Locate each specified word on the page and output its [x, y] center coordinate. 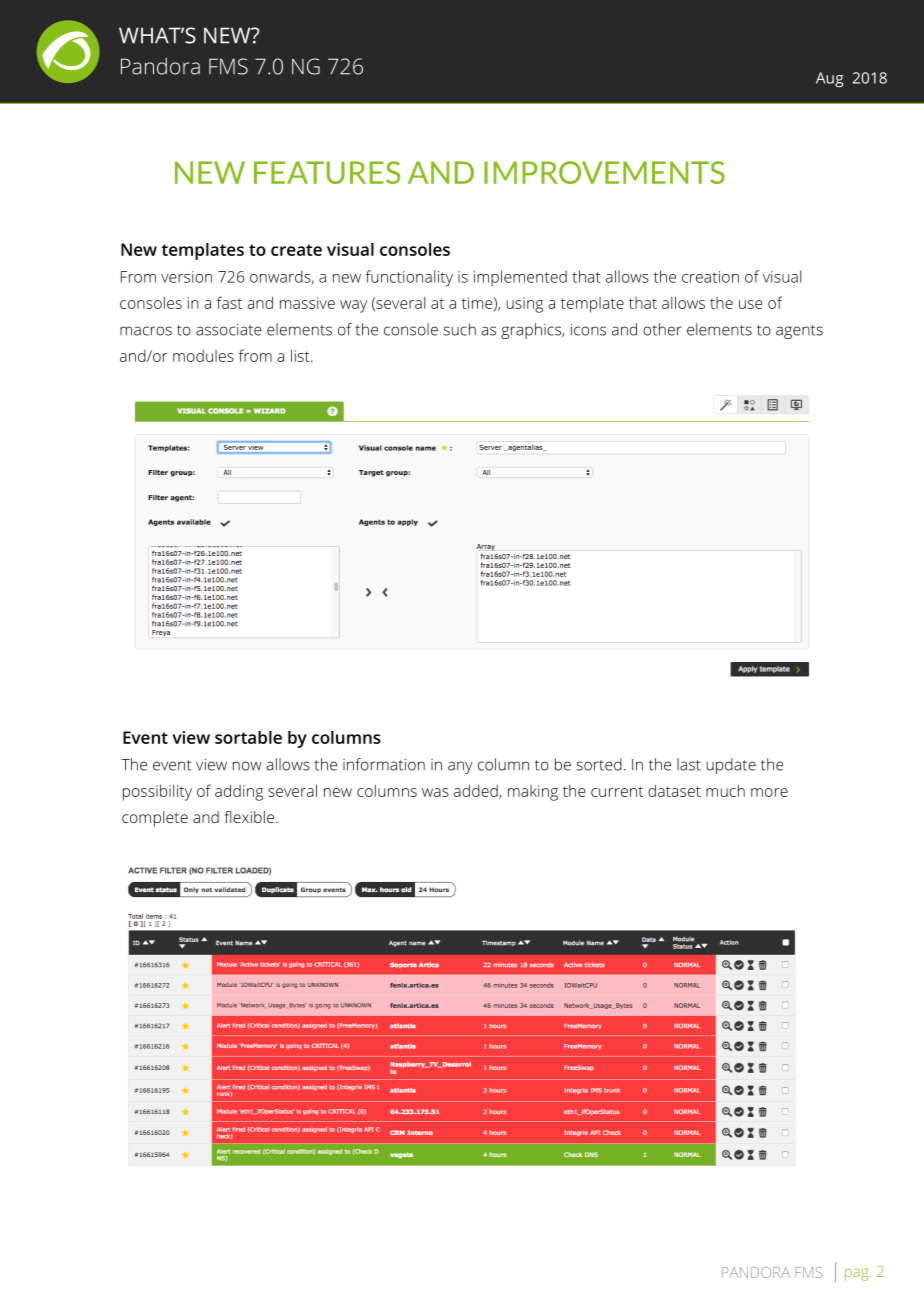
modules [203, 356]
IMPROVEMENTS [604, 172]
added [477, 791]
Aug [830, 79]
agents [799, 332]
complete [155, 819]
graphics [532, 331]
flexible [249, 817]
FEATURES [327, 172]
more [769, 792]
